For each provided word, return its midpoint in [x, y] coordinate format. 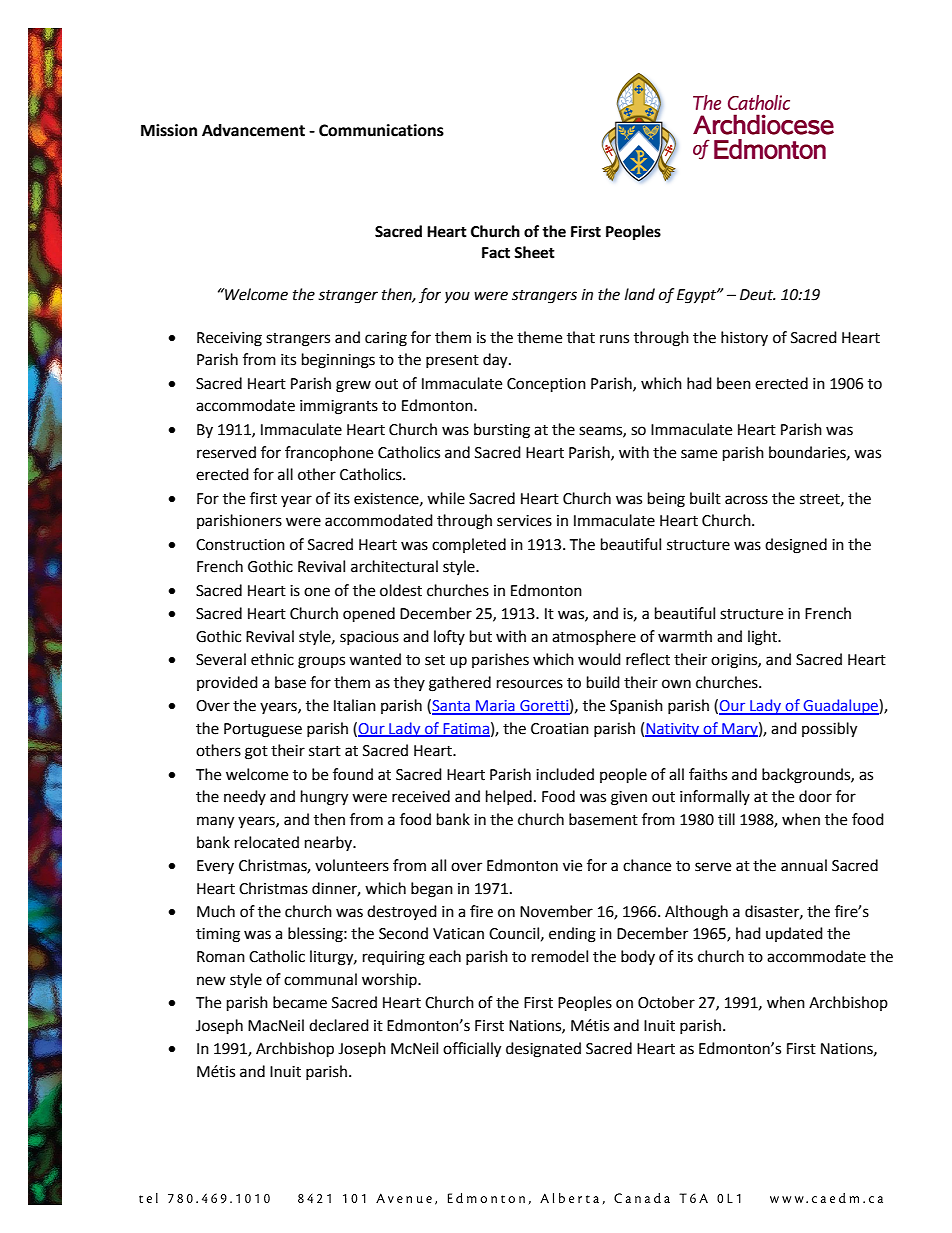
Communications [381, 130]
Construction [240, 545]
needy [245, 797]
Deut [757, 295]
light [763, 638]
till [726, 819]
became [300, 1002]
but [481, 636]
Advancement [253, 130]
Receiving [229, 339]
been [734, 383]
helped [509, 797]
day [496, 361]
